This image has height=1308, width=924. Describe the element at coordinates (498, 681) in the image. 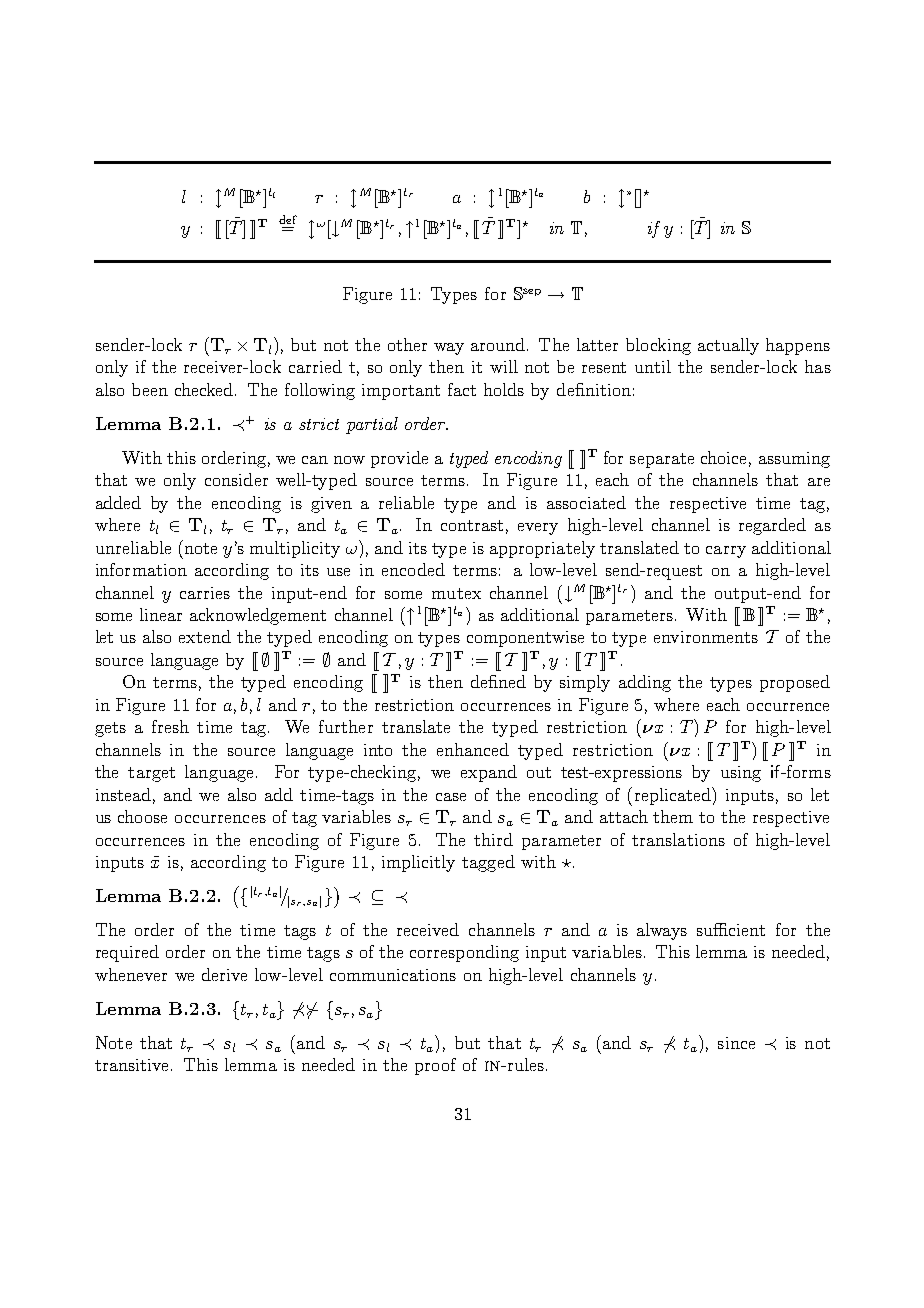

I see `defined` at that location.
